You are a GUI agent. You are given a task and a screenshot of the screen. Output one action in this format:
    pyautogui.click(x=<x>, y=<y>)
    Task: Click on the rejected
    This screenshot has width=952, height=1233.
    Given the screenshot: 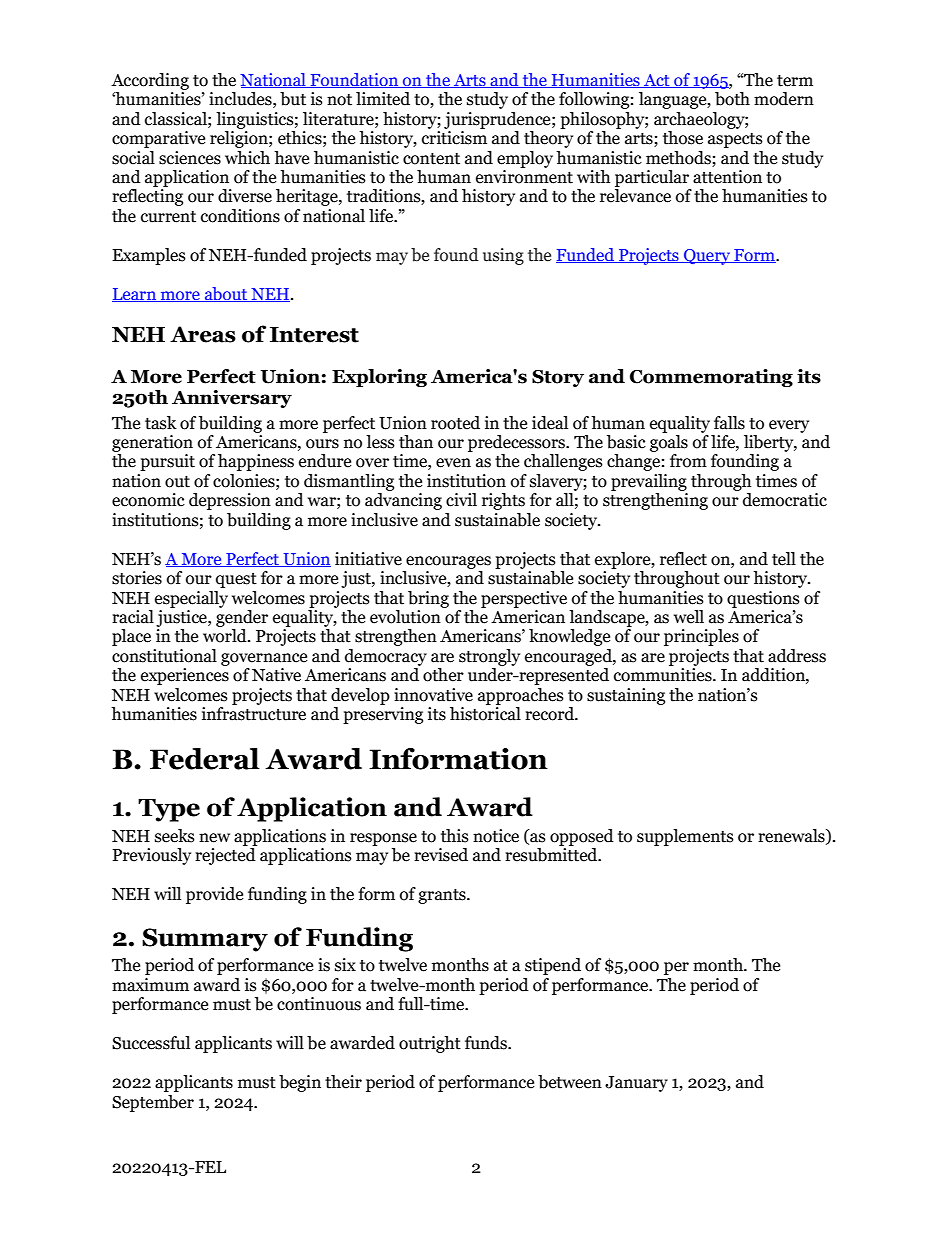 What is the action you would take?
    pyautogui.click(x=225, y=856)
